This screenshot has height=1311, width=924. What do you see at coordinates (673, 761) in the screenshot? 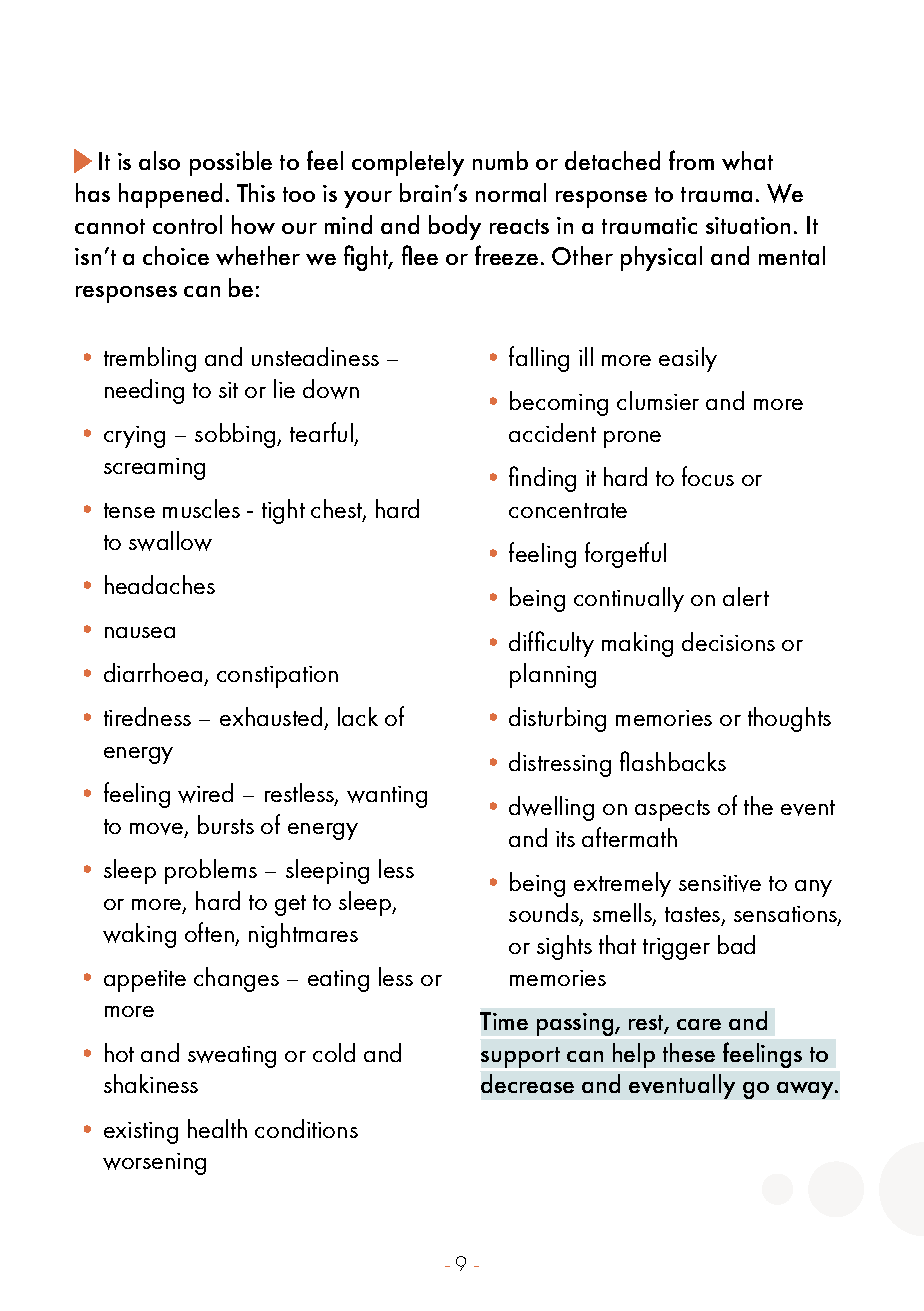
I see `flashbacks` at bounding box center [673, 761].
